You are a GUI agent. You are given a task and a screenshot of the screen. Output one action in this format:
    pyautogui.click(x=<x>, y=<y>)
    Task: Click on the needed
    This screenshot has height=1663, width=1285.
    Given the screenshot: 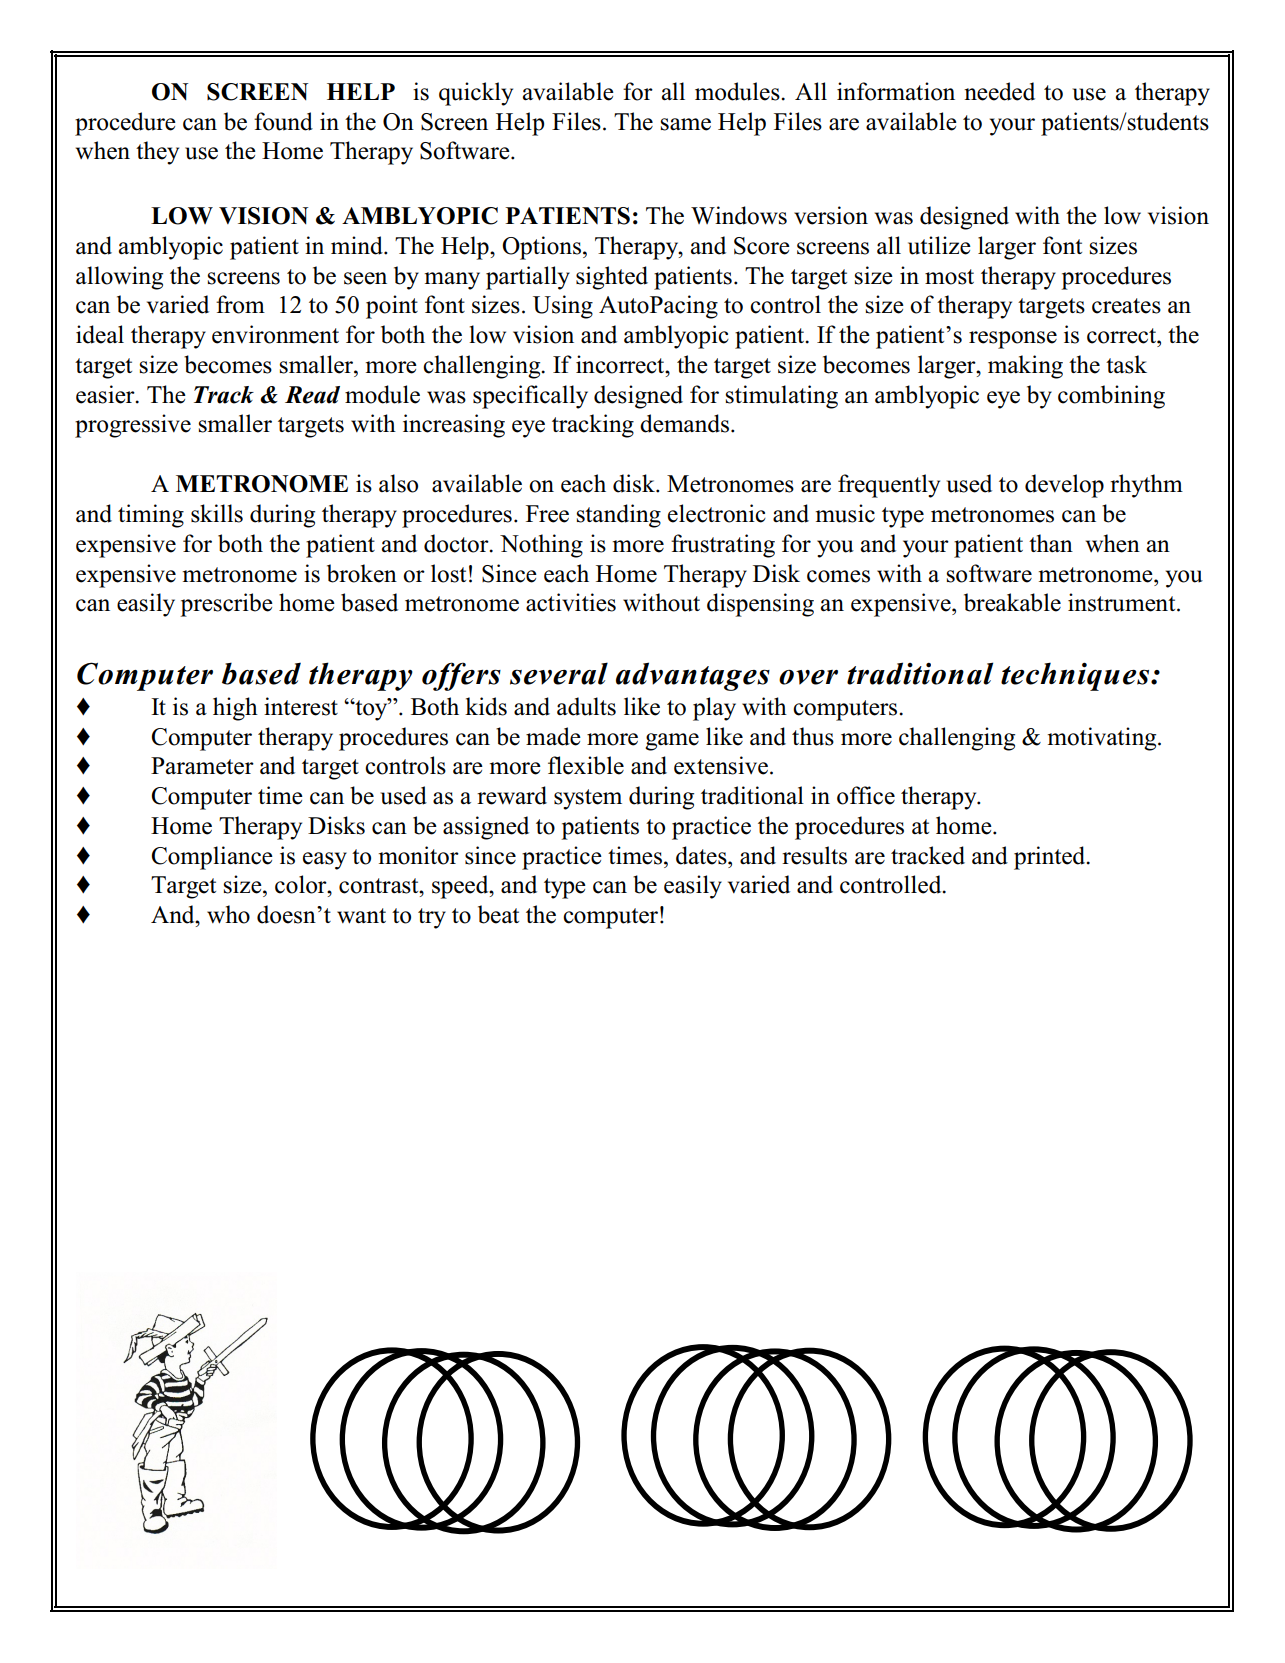 What is the action you would take?
    pyautogui.click(x=999, y=91)
